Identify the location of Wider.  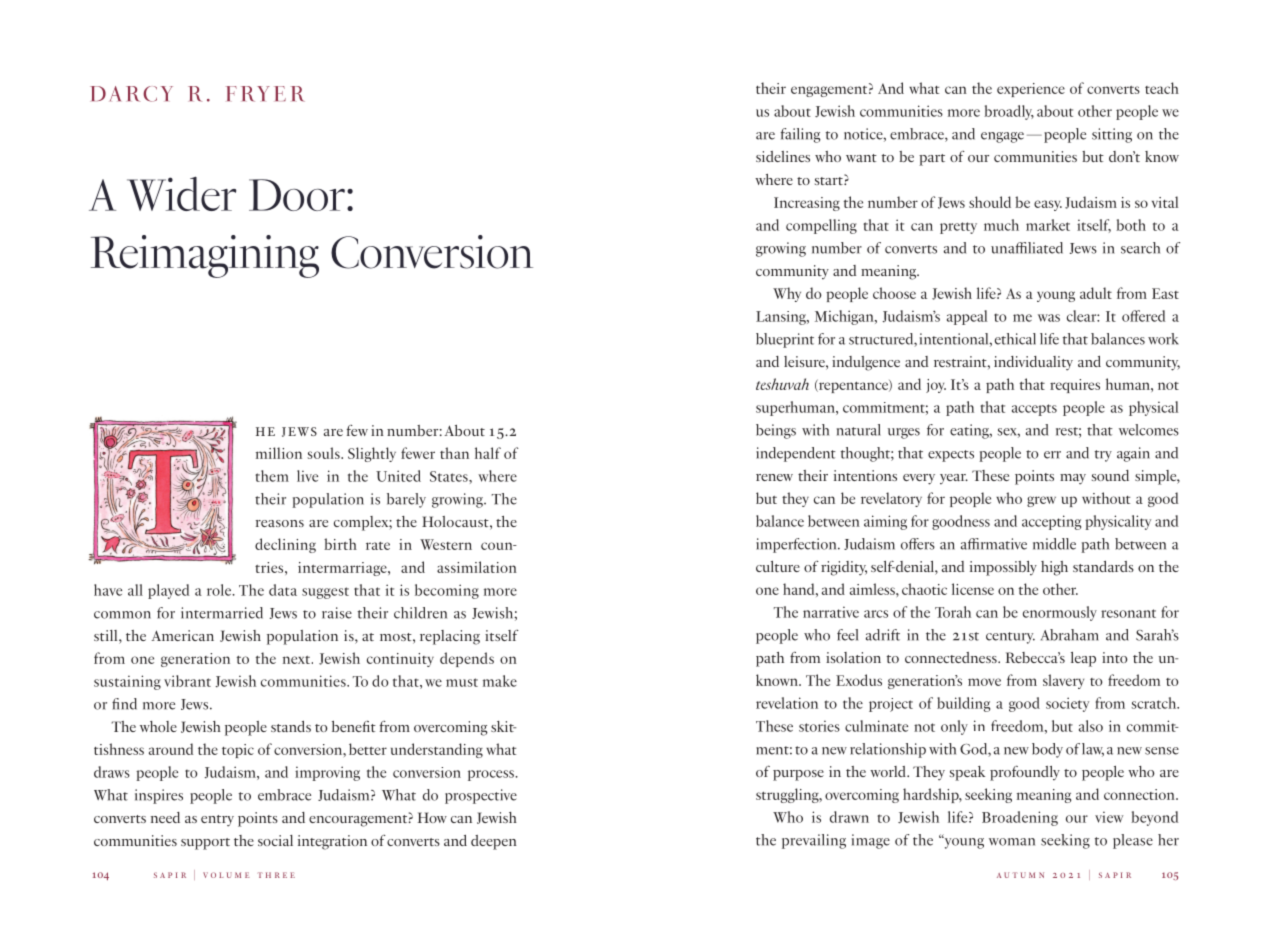
(181, 193).
